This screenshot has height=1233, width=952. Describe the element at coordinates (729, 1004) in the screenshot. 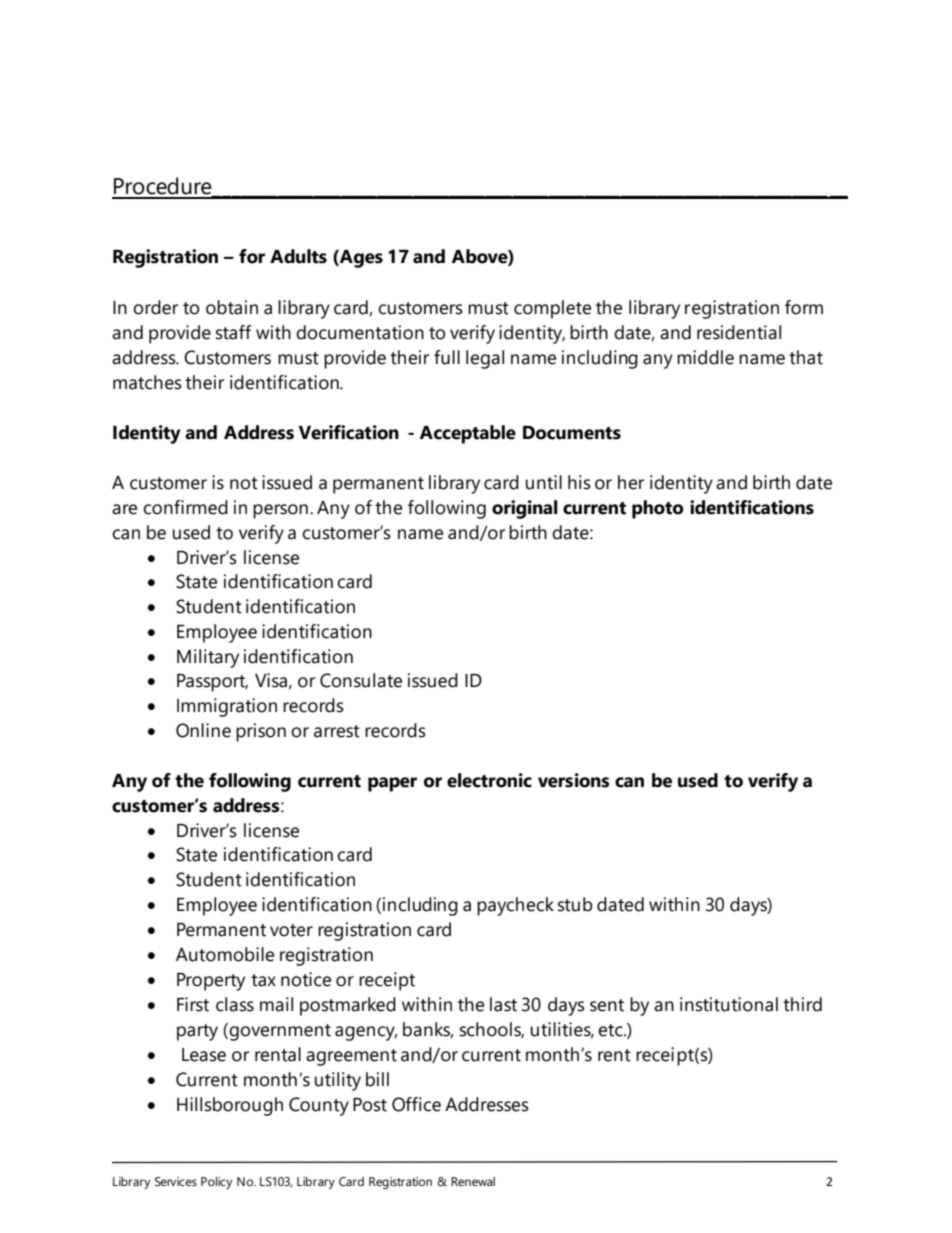

I see `institutional` at that location.
